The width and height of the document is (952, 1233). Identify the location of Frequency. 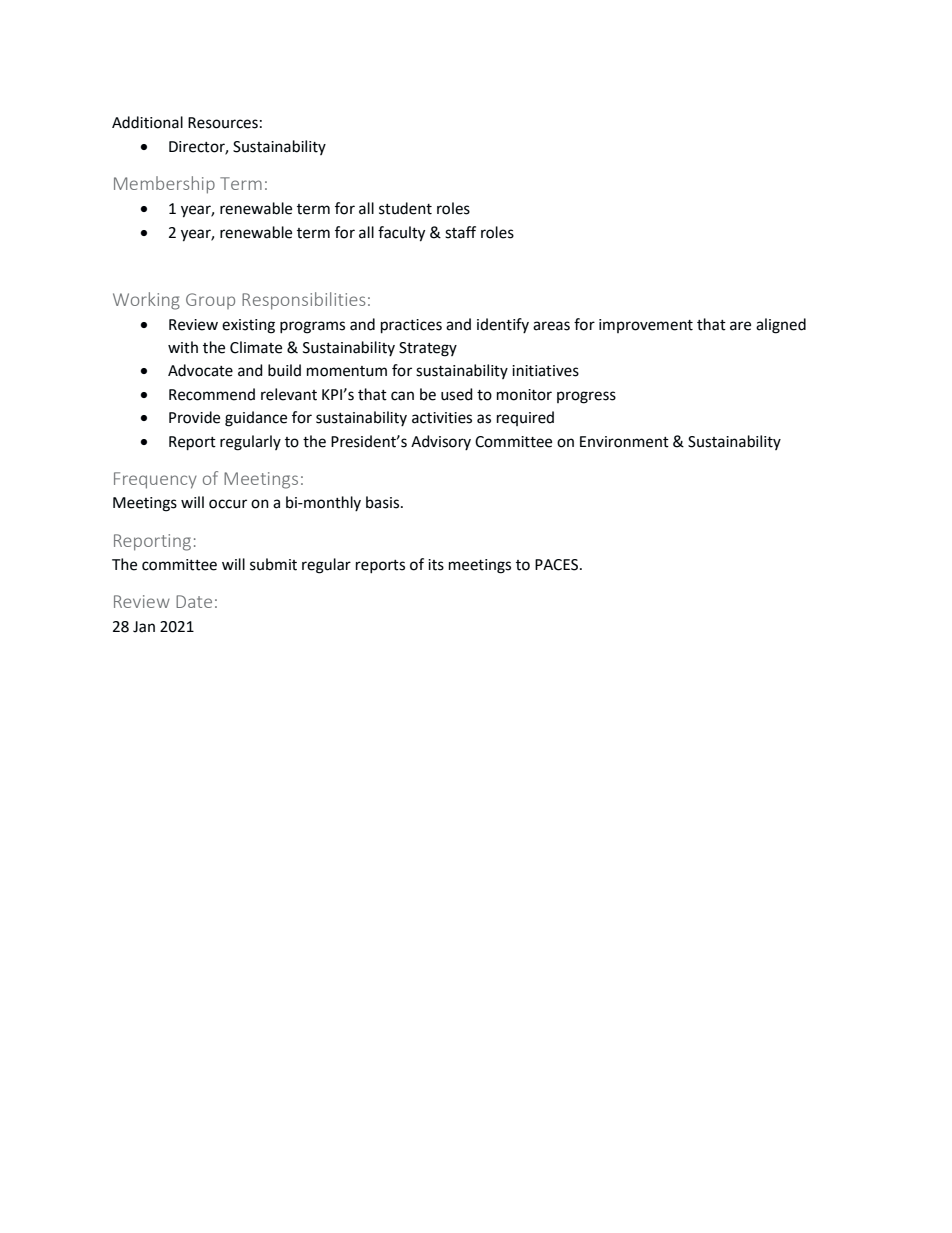
(155, 480).
